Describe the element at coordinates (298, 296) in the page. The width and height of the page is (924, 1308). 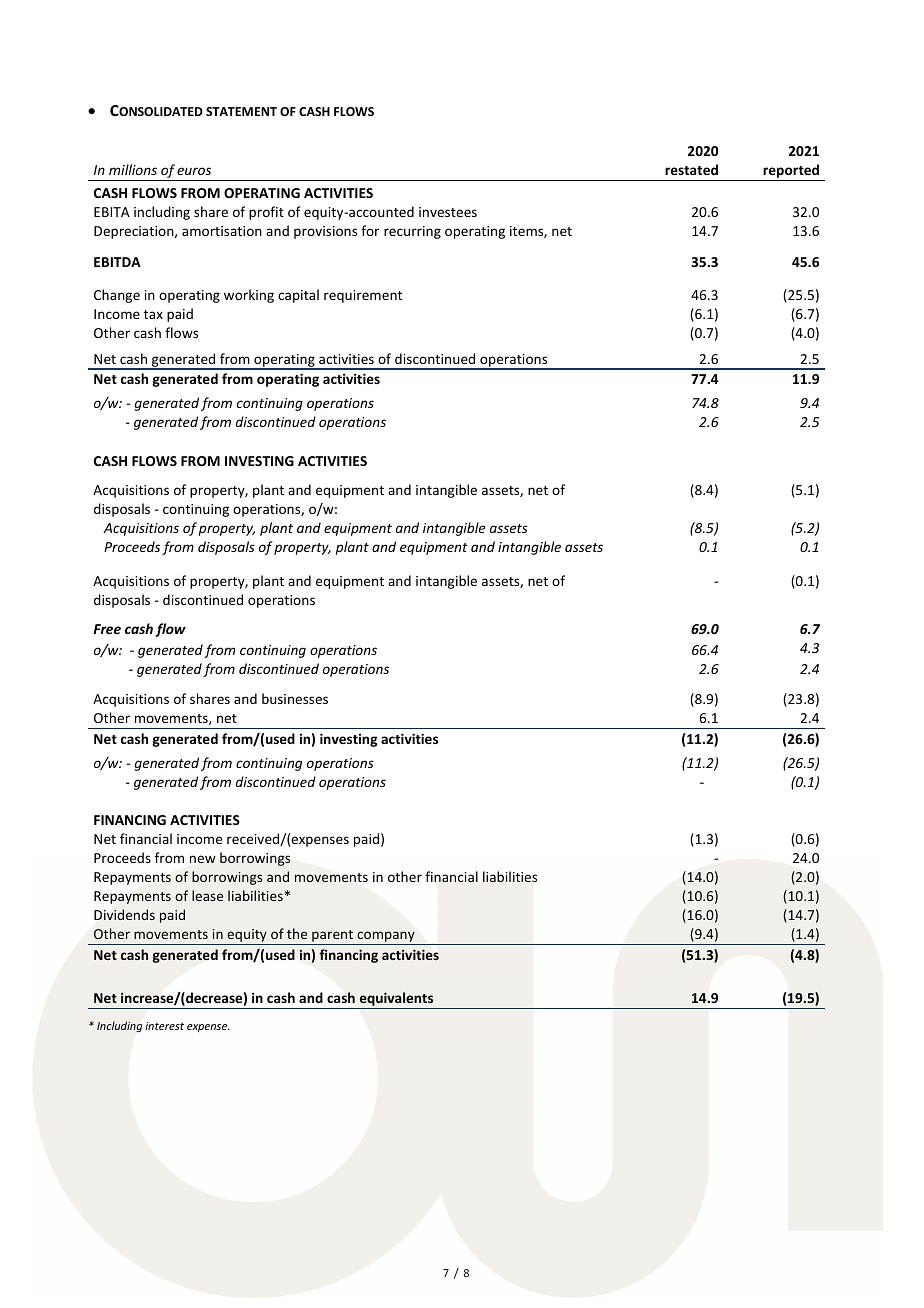
I see `capital` at that location.
